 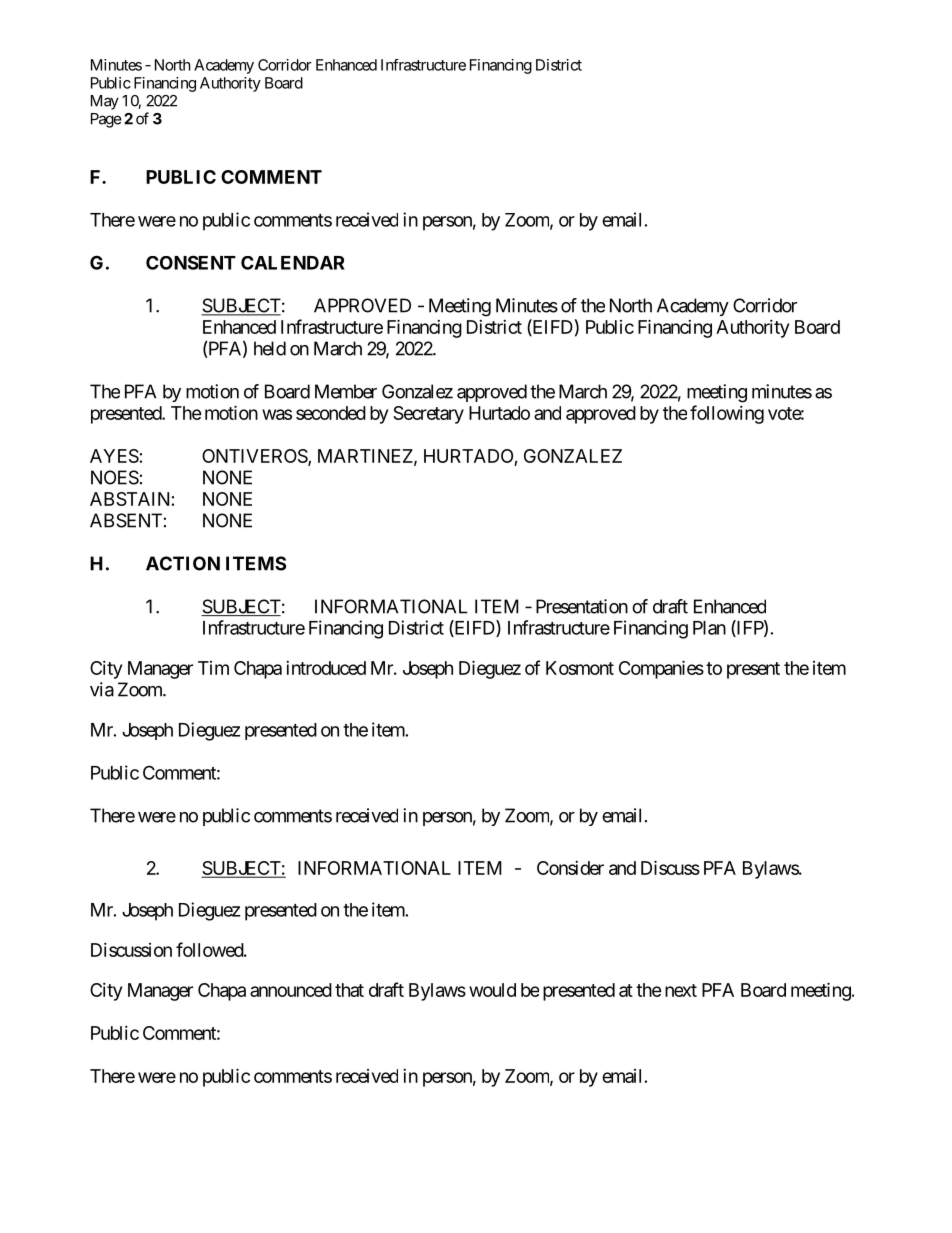 I want to click on CONSENT, so click(x=191, y=262).
